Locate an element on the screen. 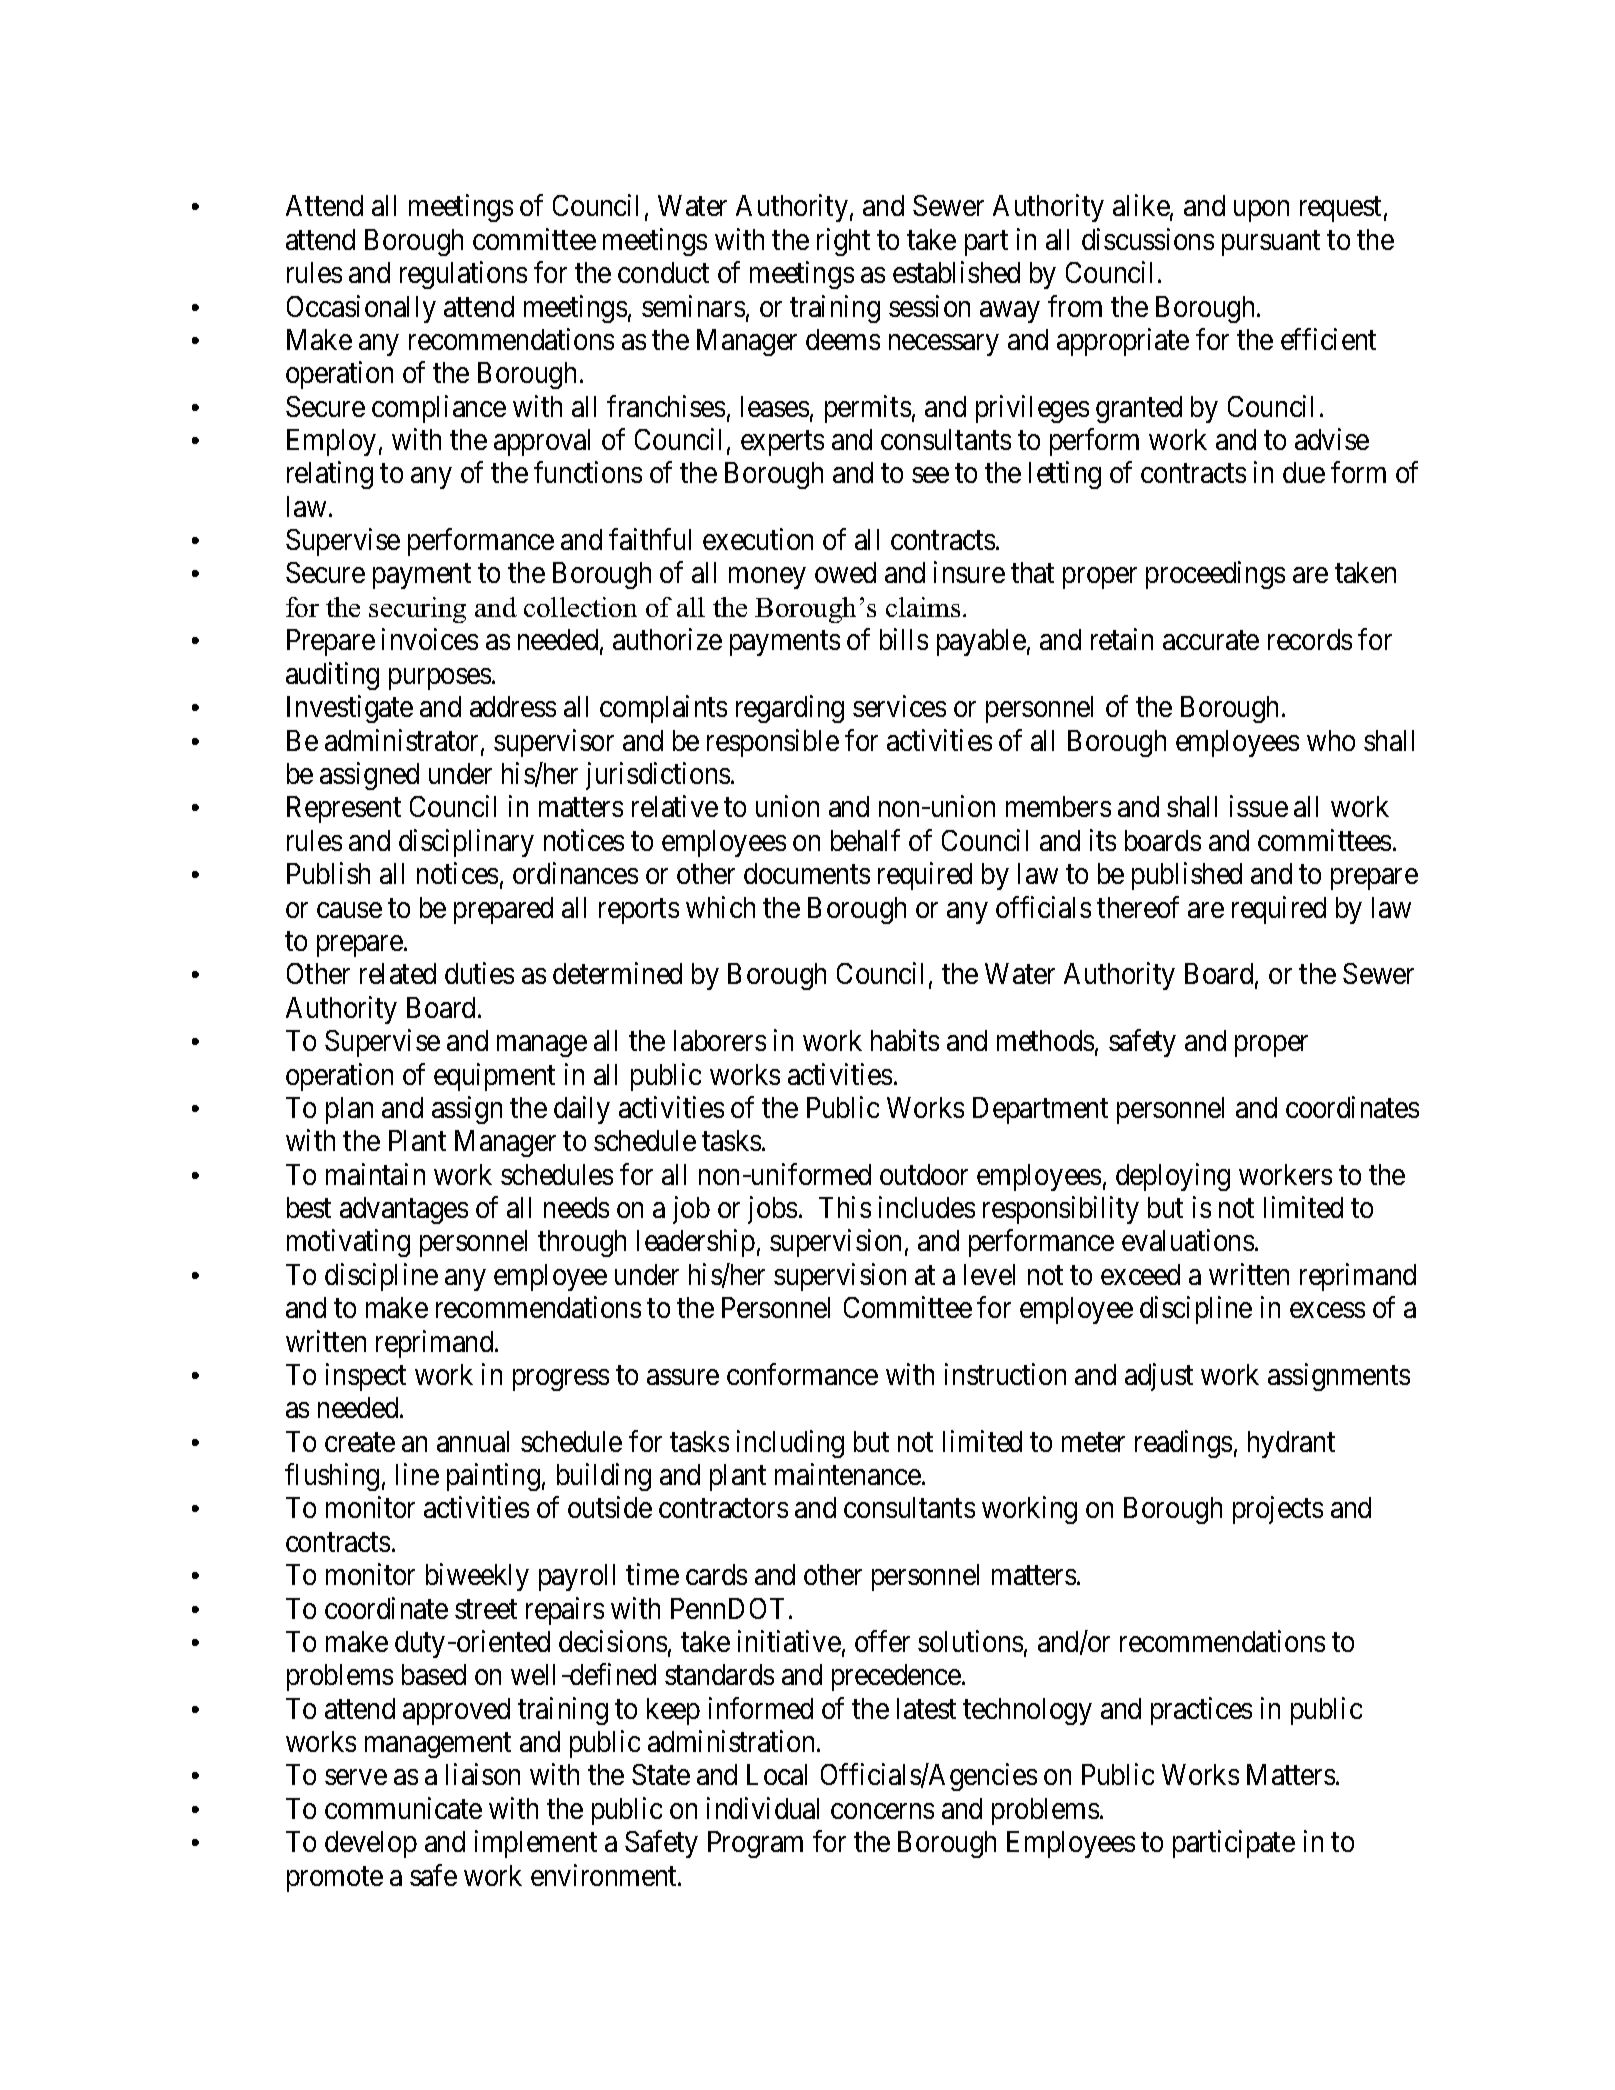  exceed is located at coordinates (1140, 1274).
